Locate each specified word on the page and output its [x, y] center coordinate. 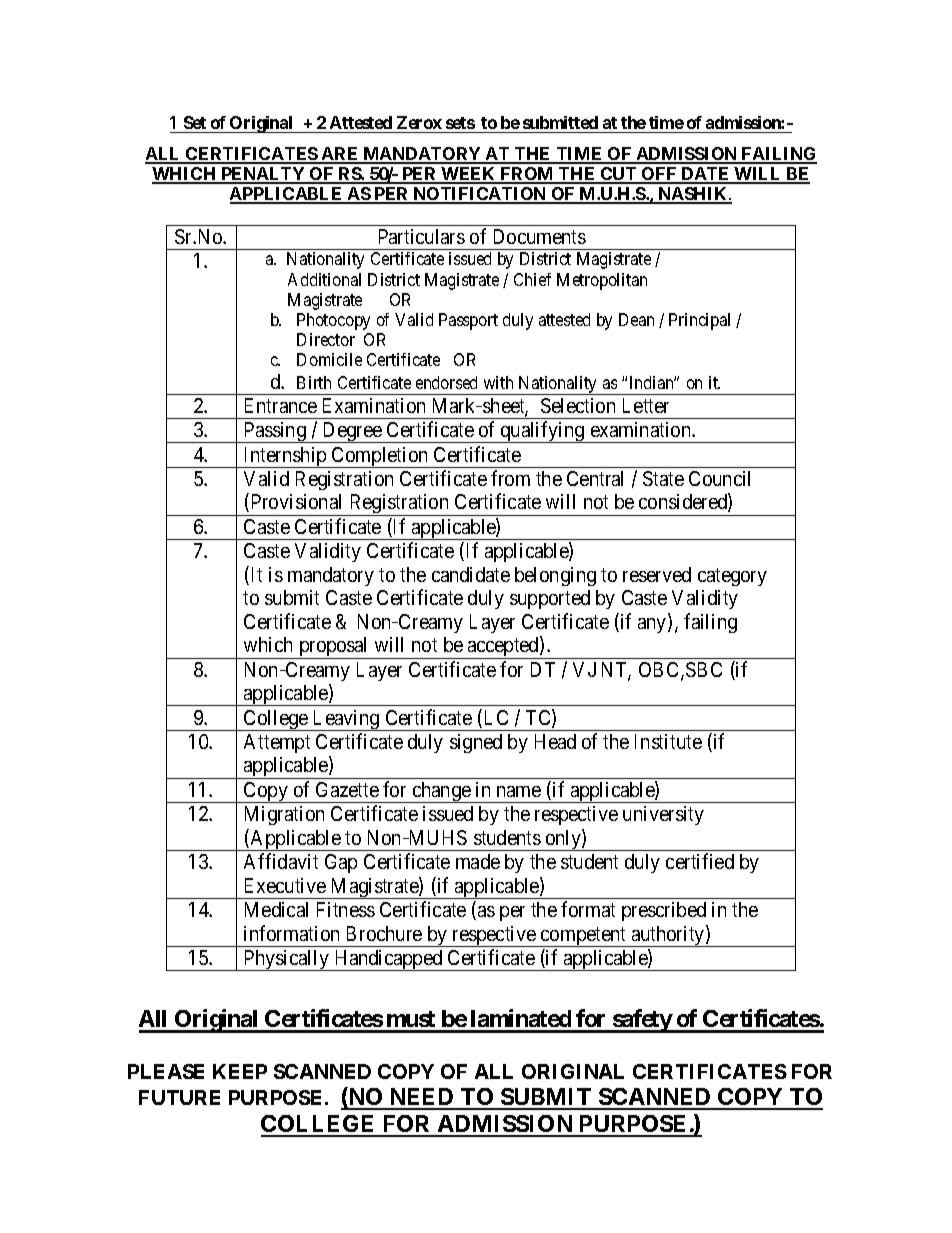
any [653, 625]
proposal [334, 648]
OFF [659, 175]
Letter [646, 405]
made [478, 861]
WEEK [469, 175]
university [663, 815]
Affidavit [281, 861]
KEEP [240, 1071]
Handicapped [388, 960]
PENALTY [263, 175]
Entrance [281, 405]
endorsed [446, 382]
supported [550, 599]
